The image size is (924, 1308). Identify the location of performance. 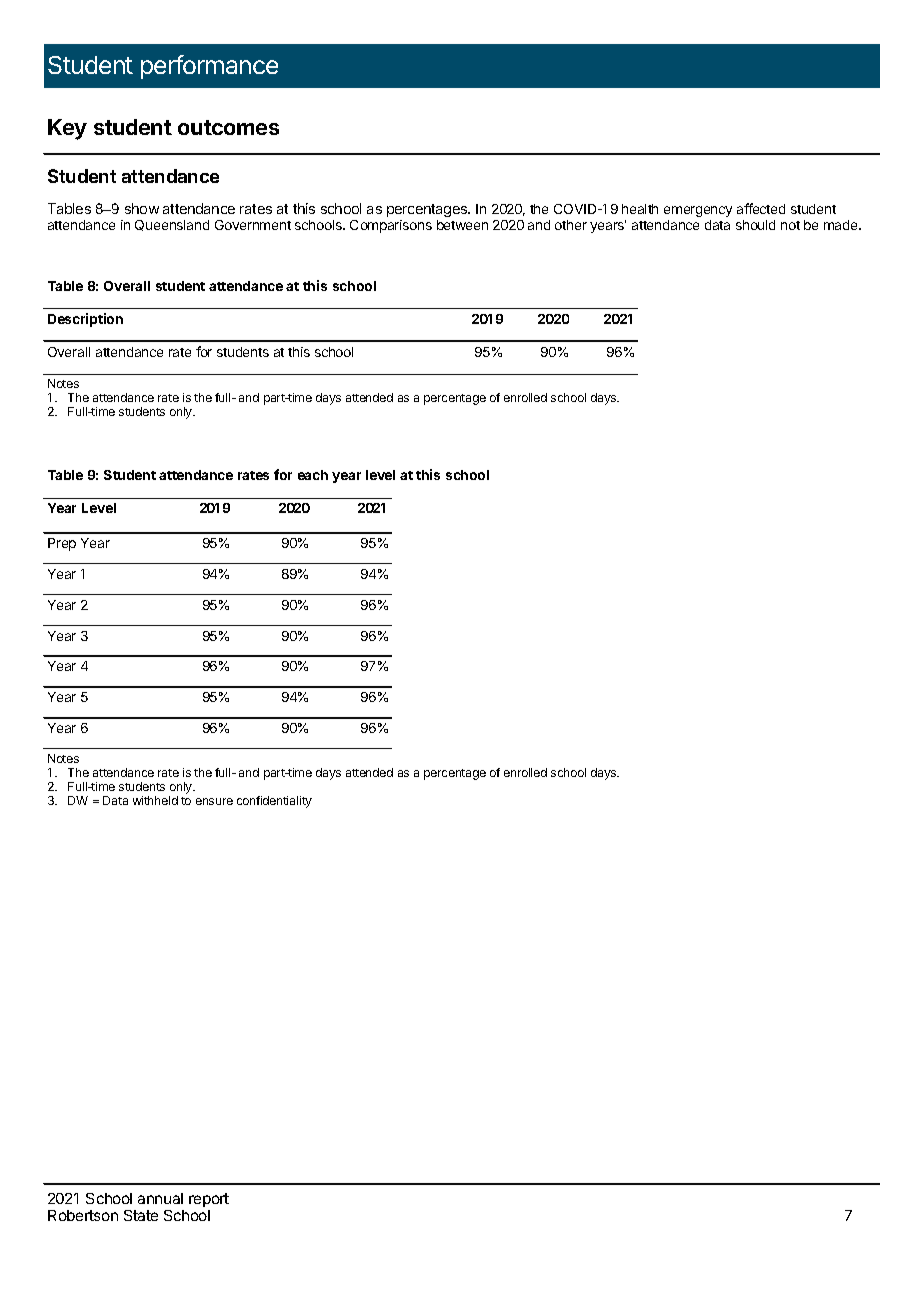
(209, 67).
